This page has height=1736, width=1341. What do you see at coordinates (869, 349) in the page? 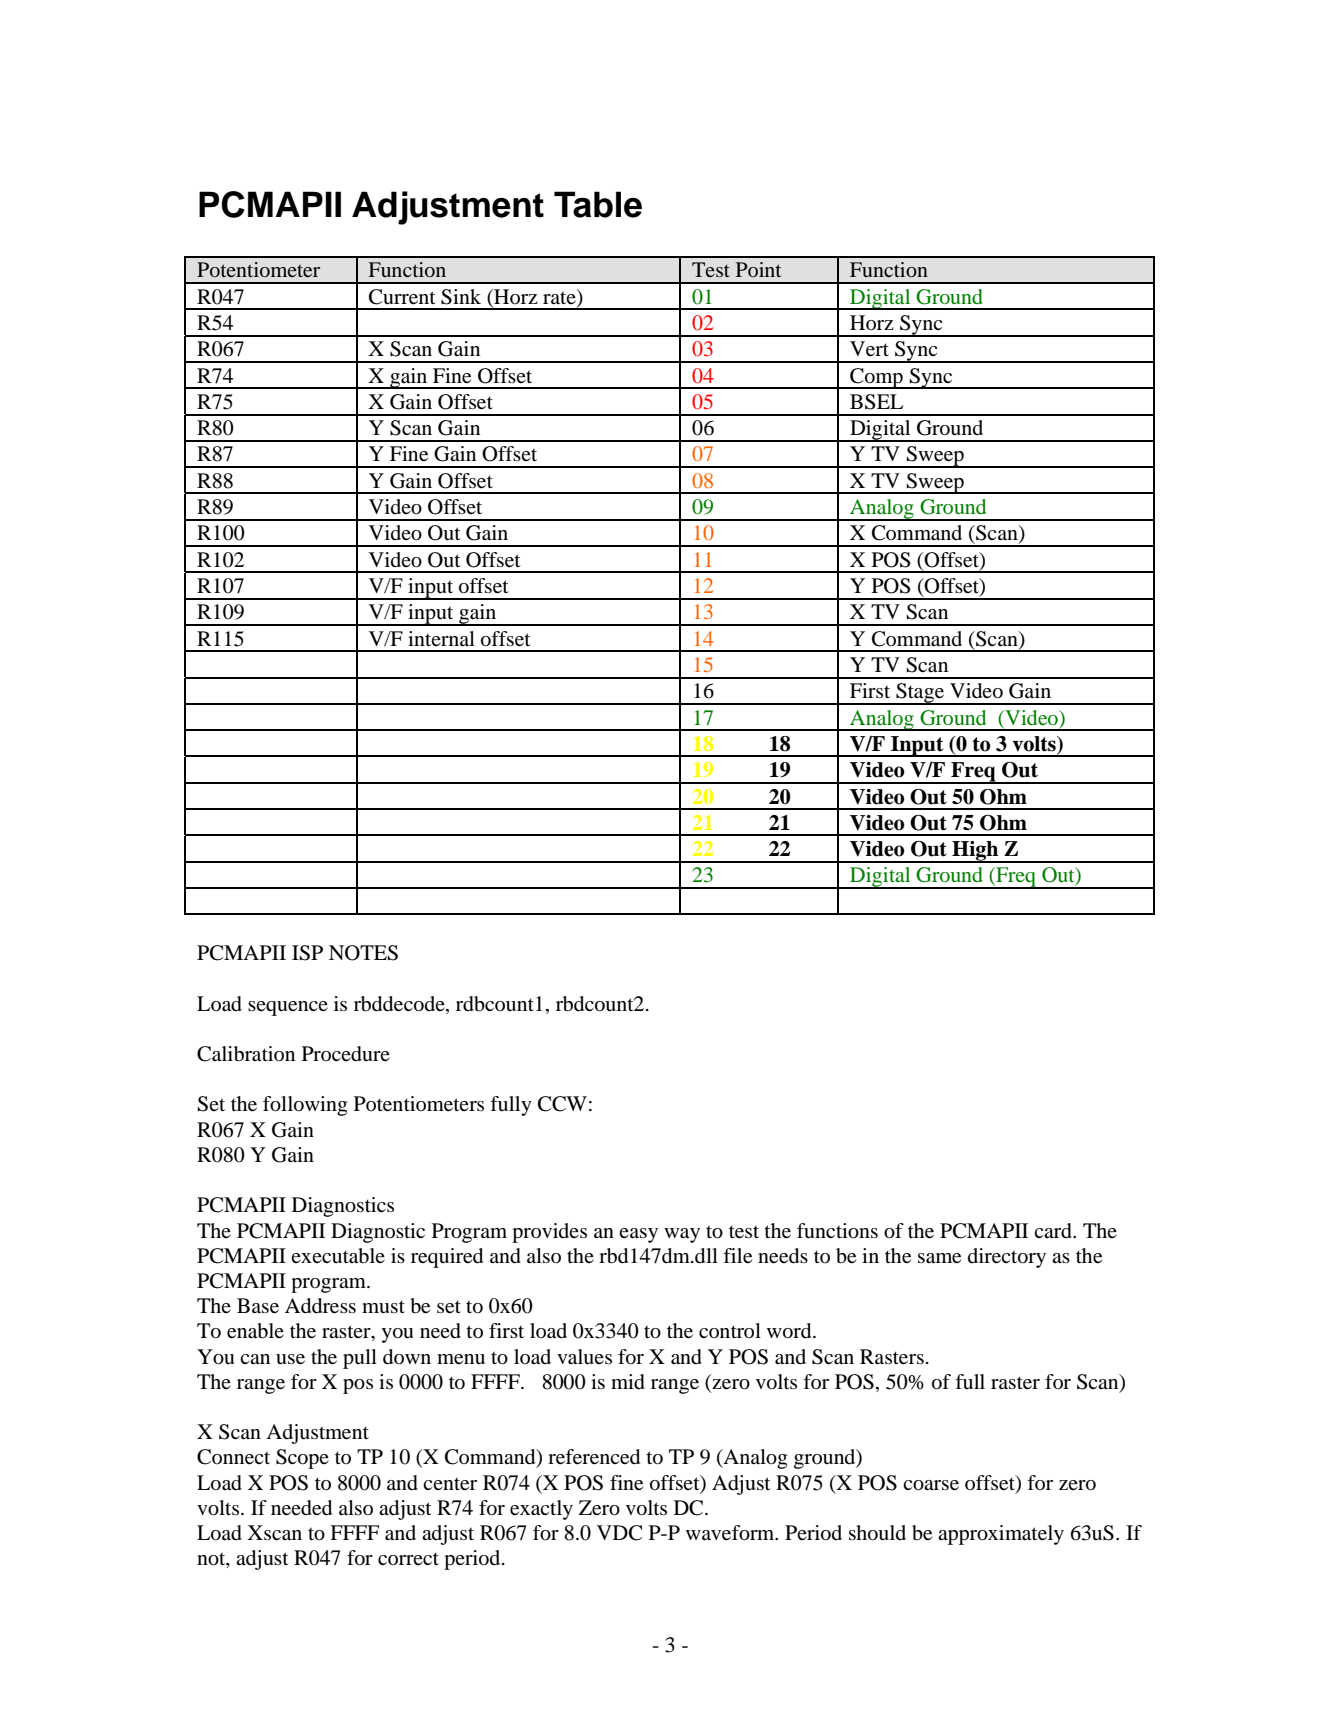
I see `Vert` at bounding box center [869, 349].
